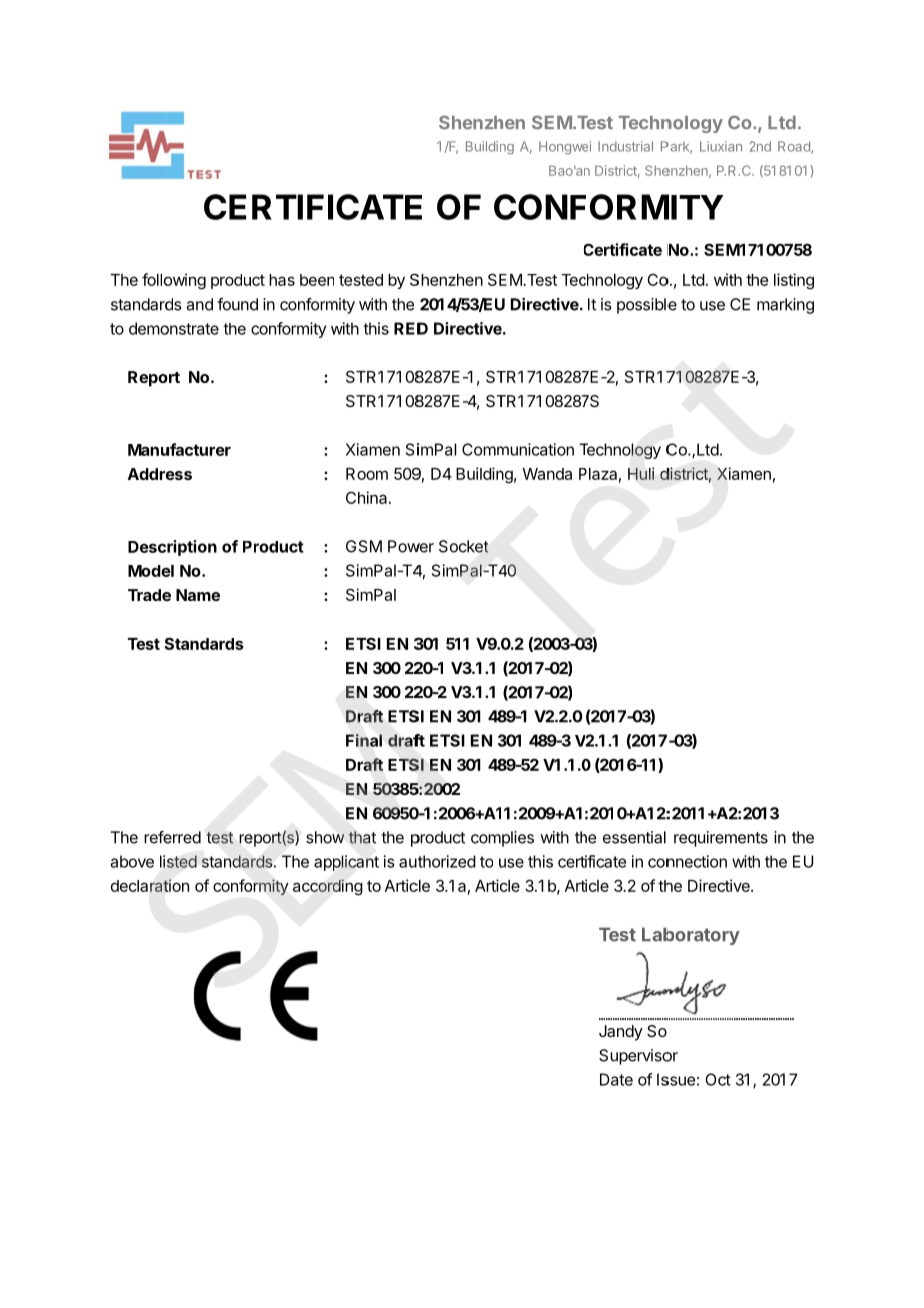 Image resolution: width=924 pixels, height=1308 pixels. I want to click on Name, so click(198, 595).
